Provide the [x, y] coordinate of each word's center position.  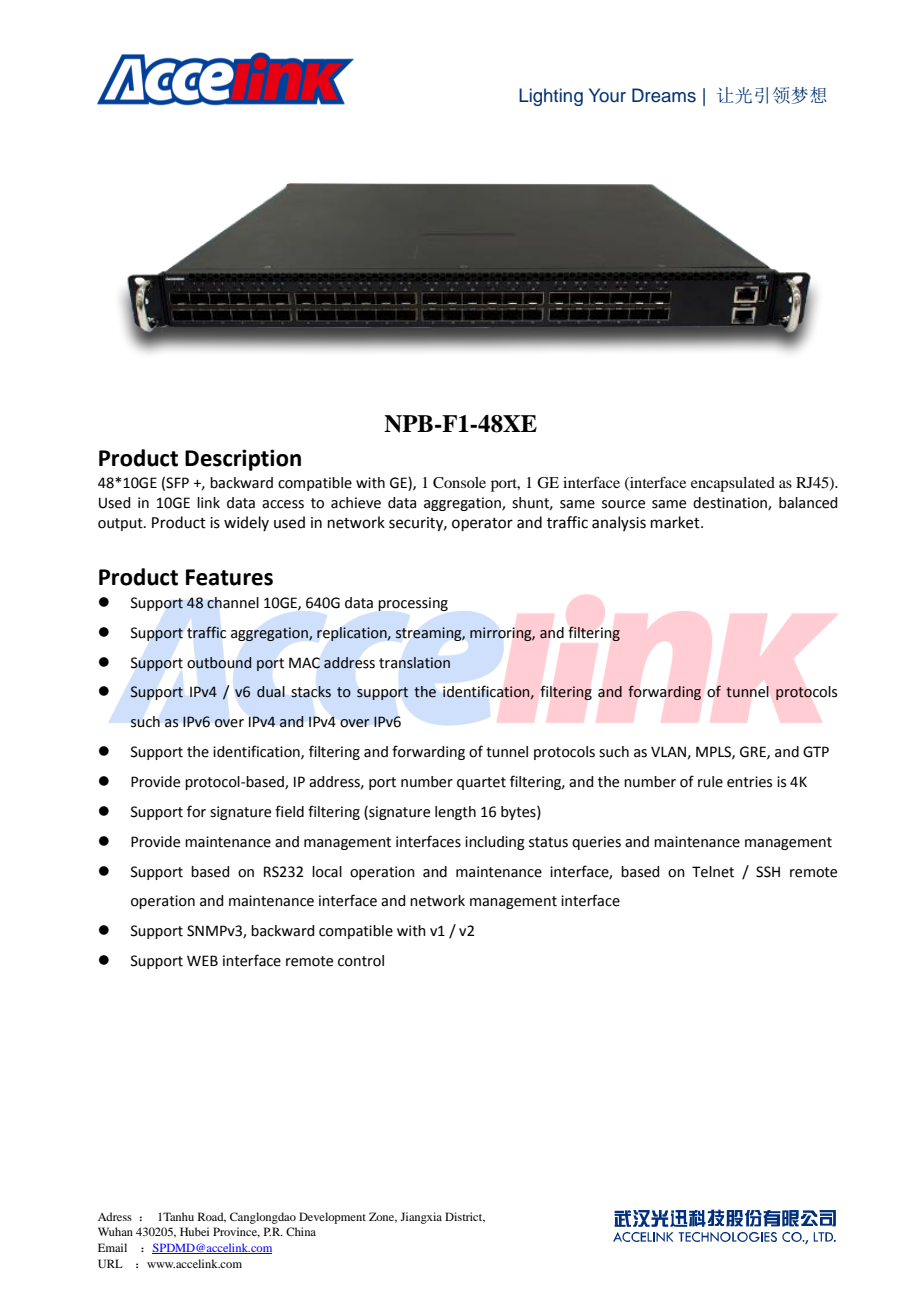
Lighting [551, 97]
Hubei [194, 1231]
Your [607, 95]
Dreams [664, 95]
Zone [383, 1217]
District [465, 1217]
